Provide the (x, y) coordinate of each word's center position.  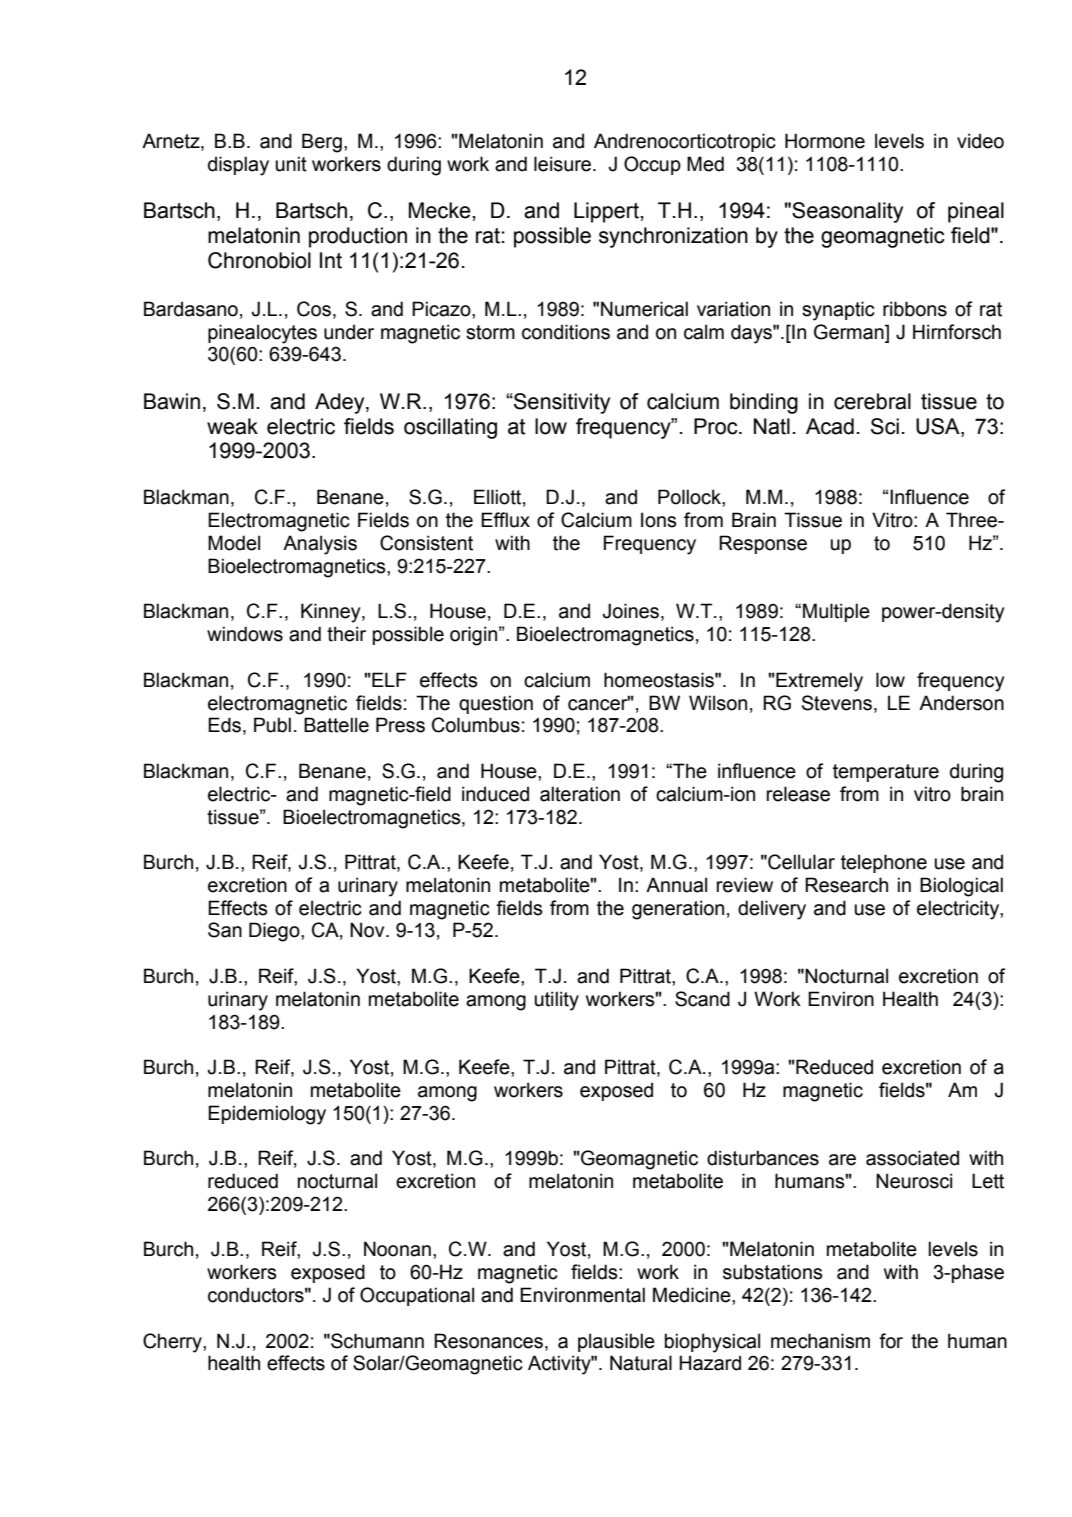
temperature (886, 773)
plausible (616, 1342)
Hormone (825, 141)
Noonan (397, 1249)
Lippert (607, 212)
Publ (272, 725)
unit (291, 164)
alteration (580, 794)
